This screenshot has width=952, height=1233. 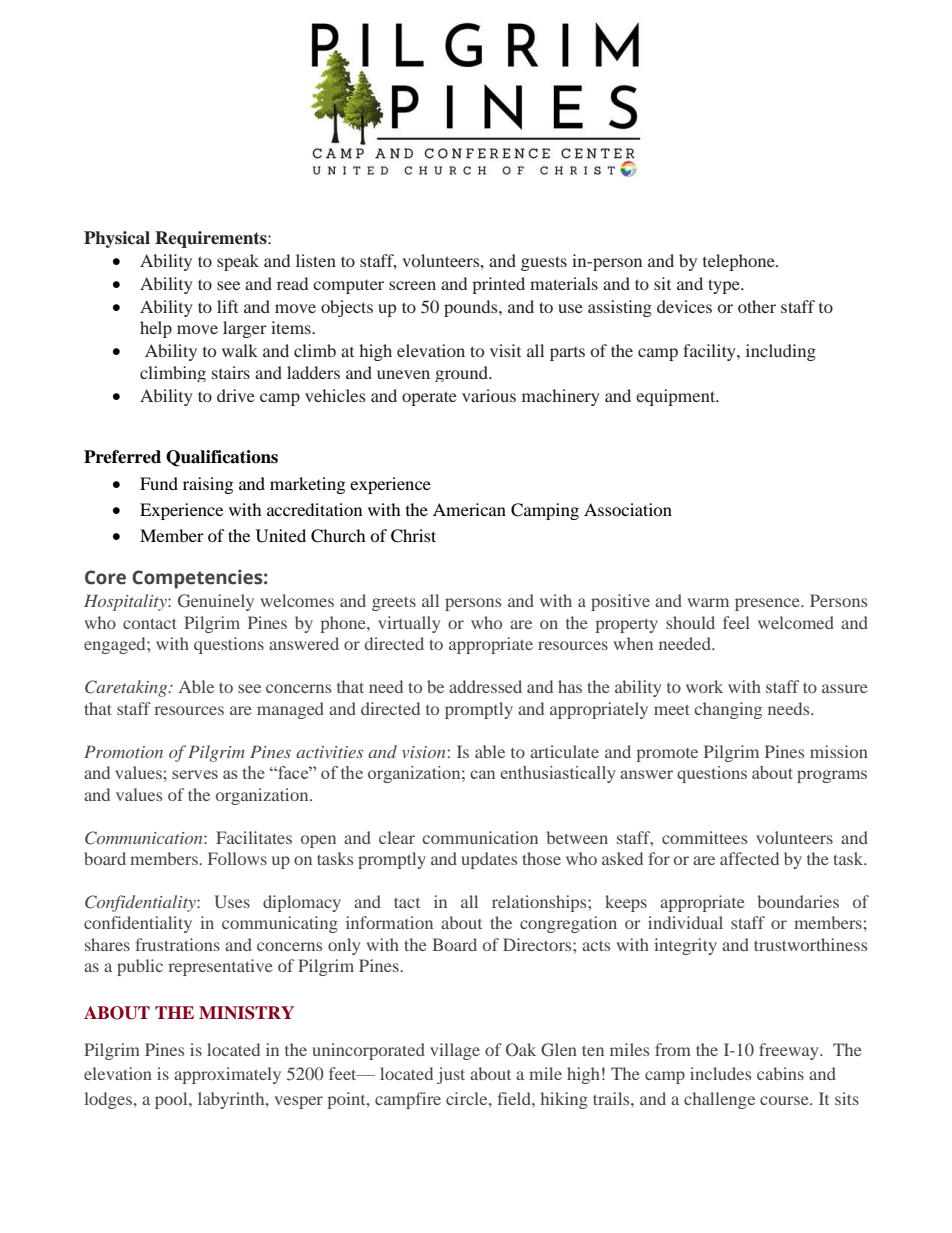 What do you see at coordinates (216, 602) in the screenshot?
I see `Genuinely` at bounding box center [216, 602].
